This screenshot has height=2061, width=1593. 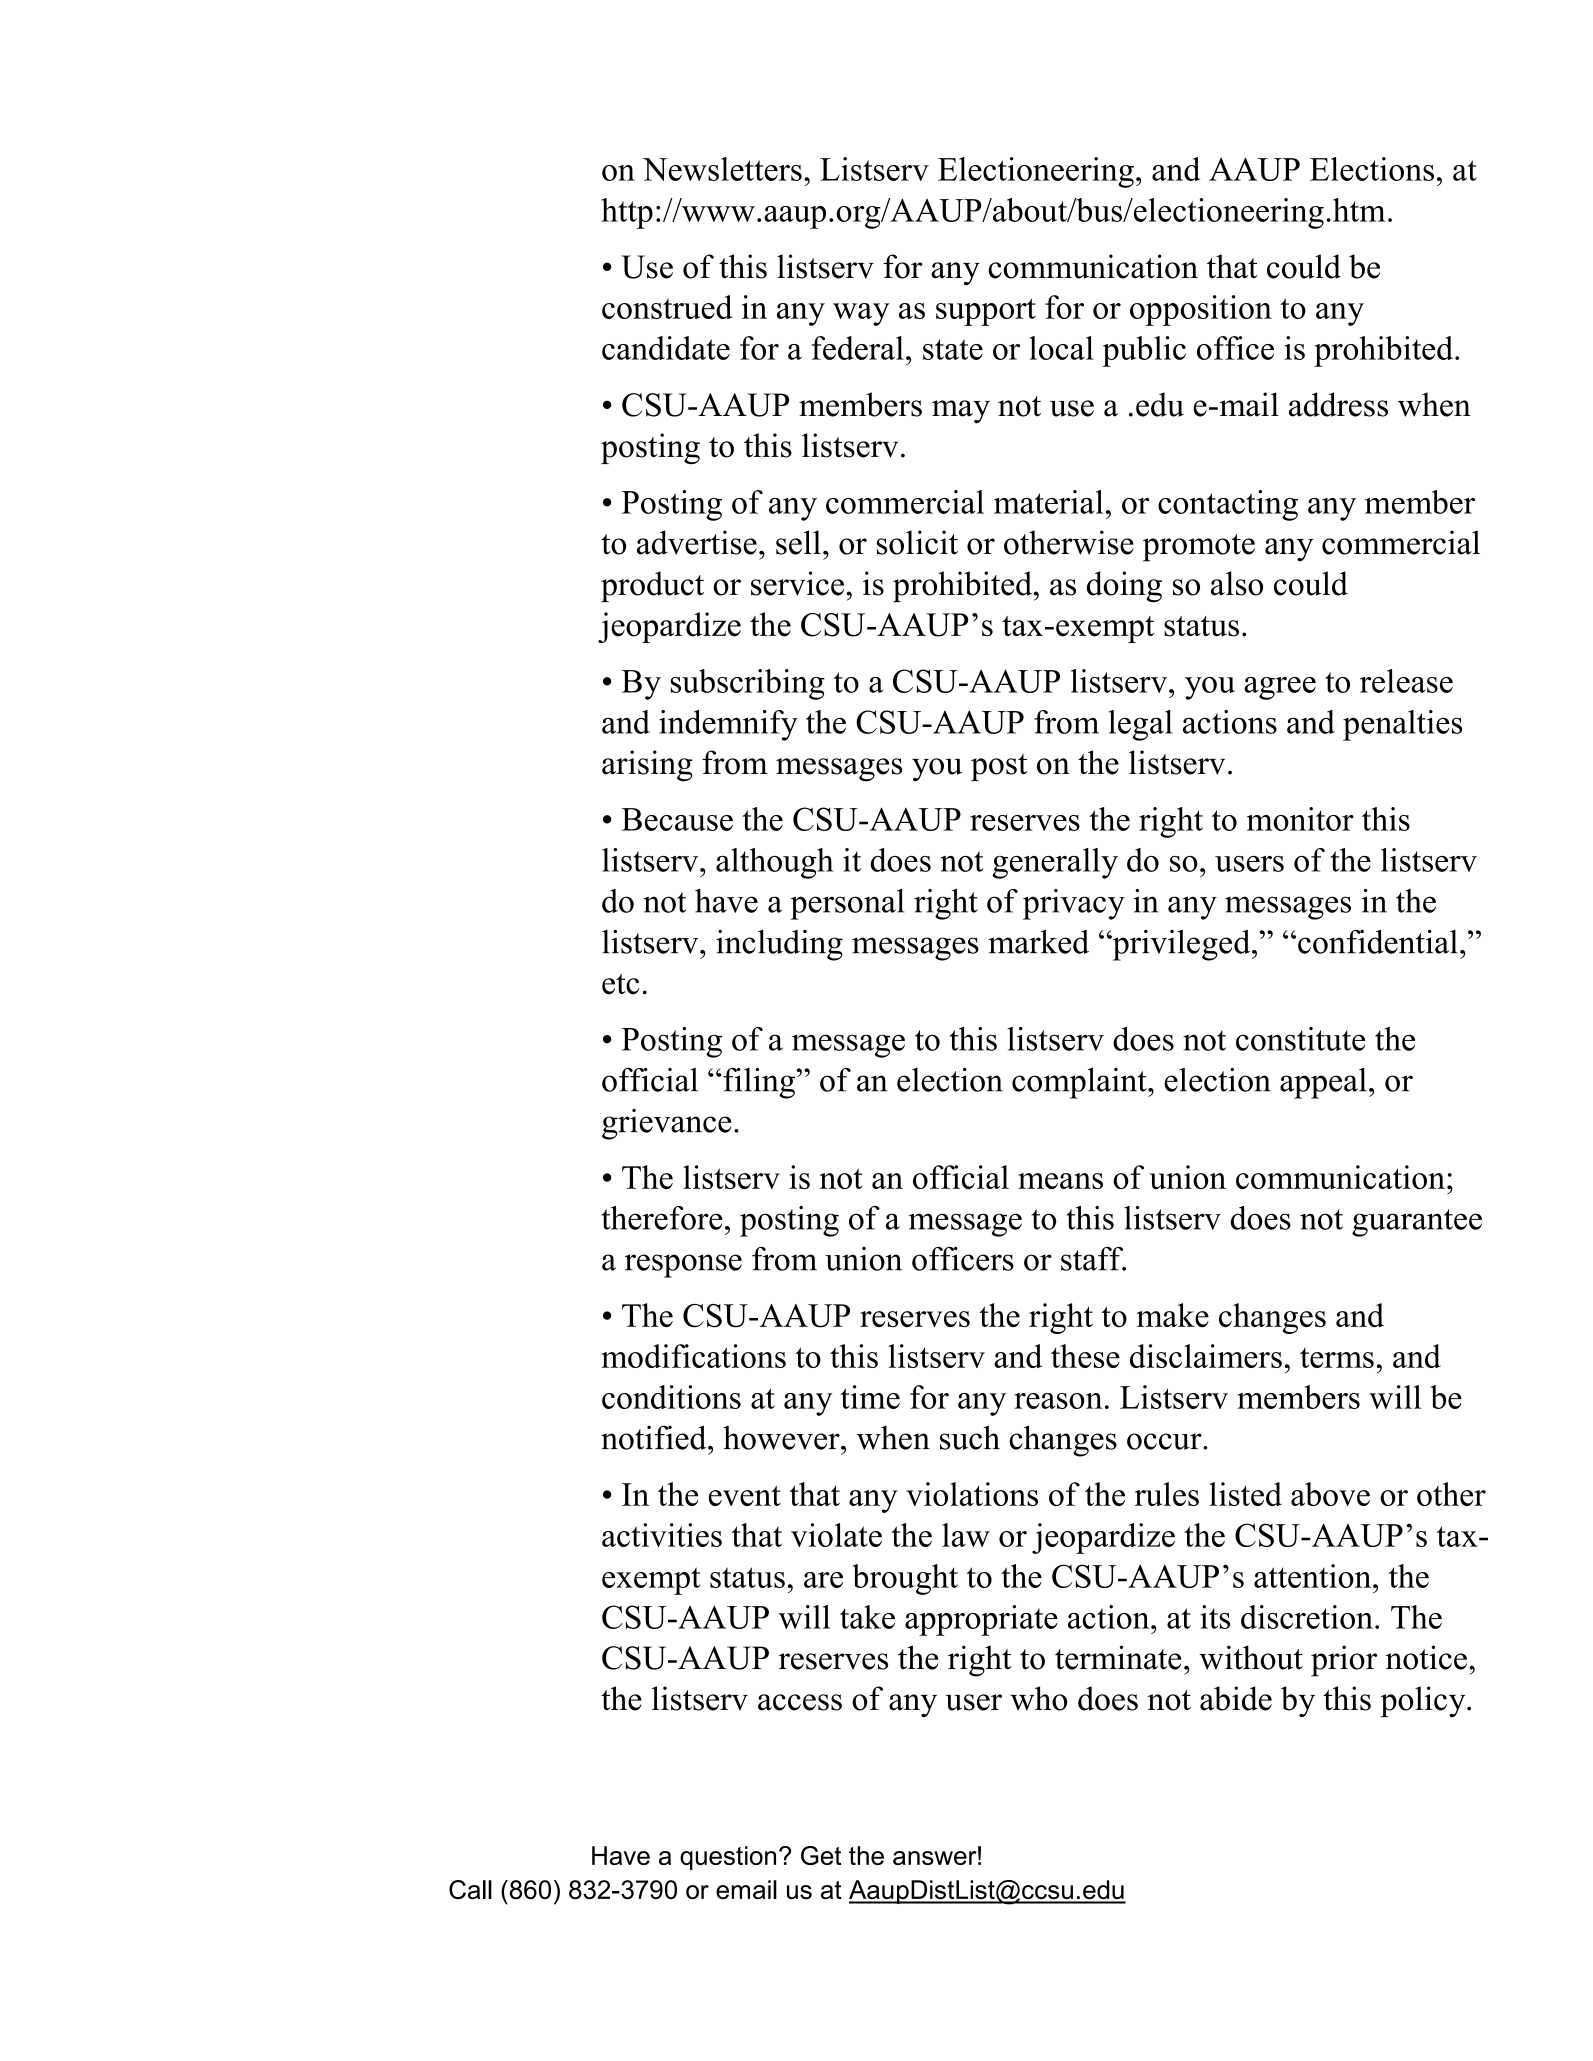 I want to click on constitute, so click(x=1300, y=1039).
